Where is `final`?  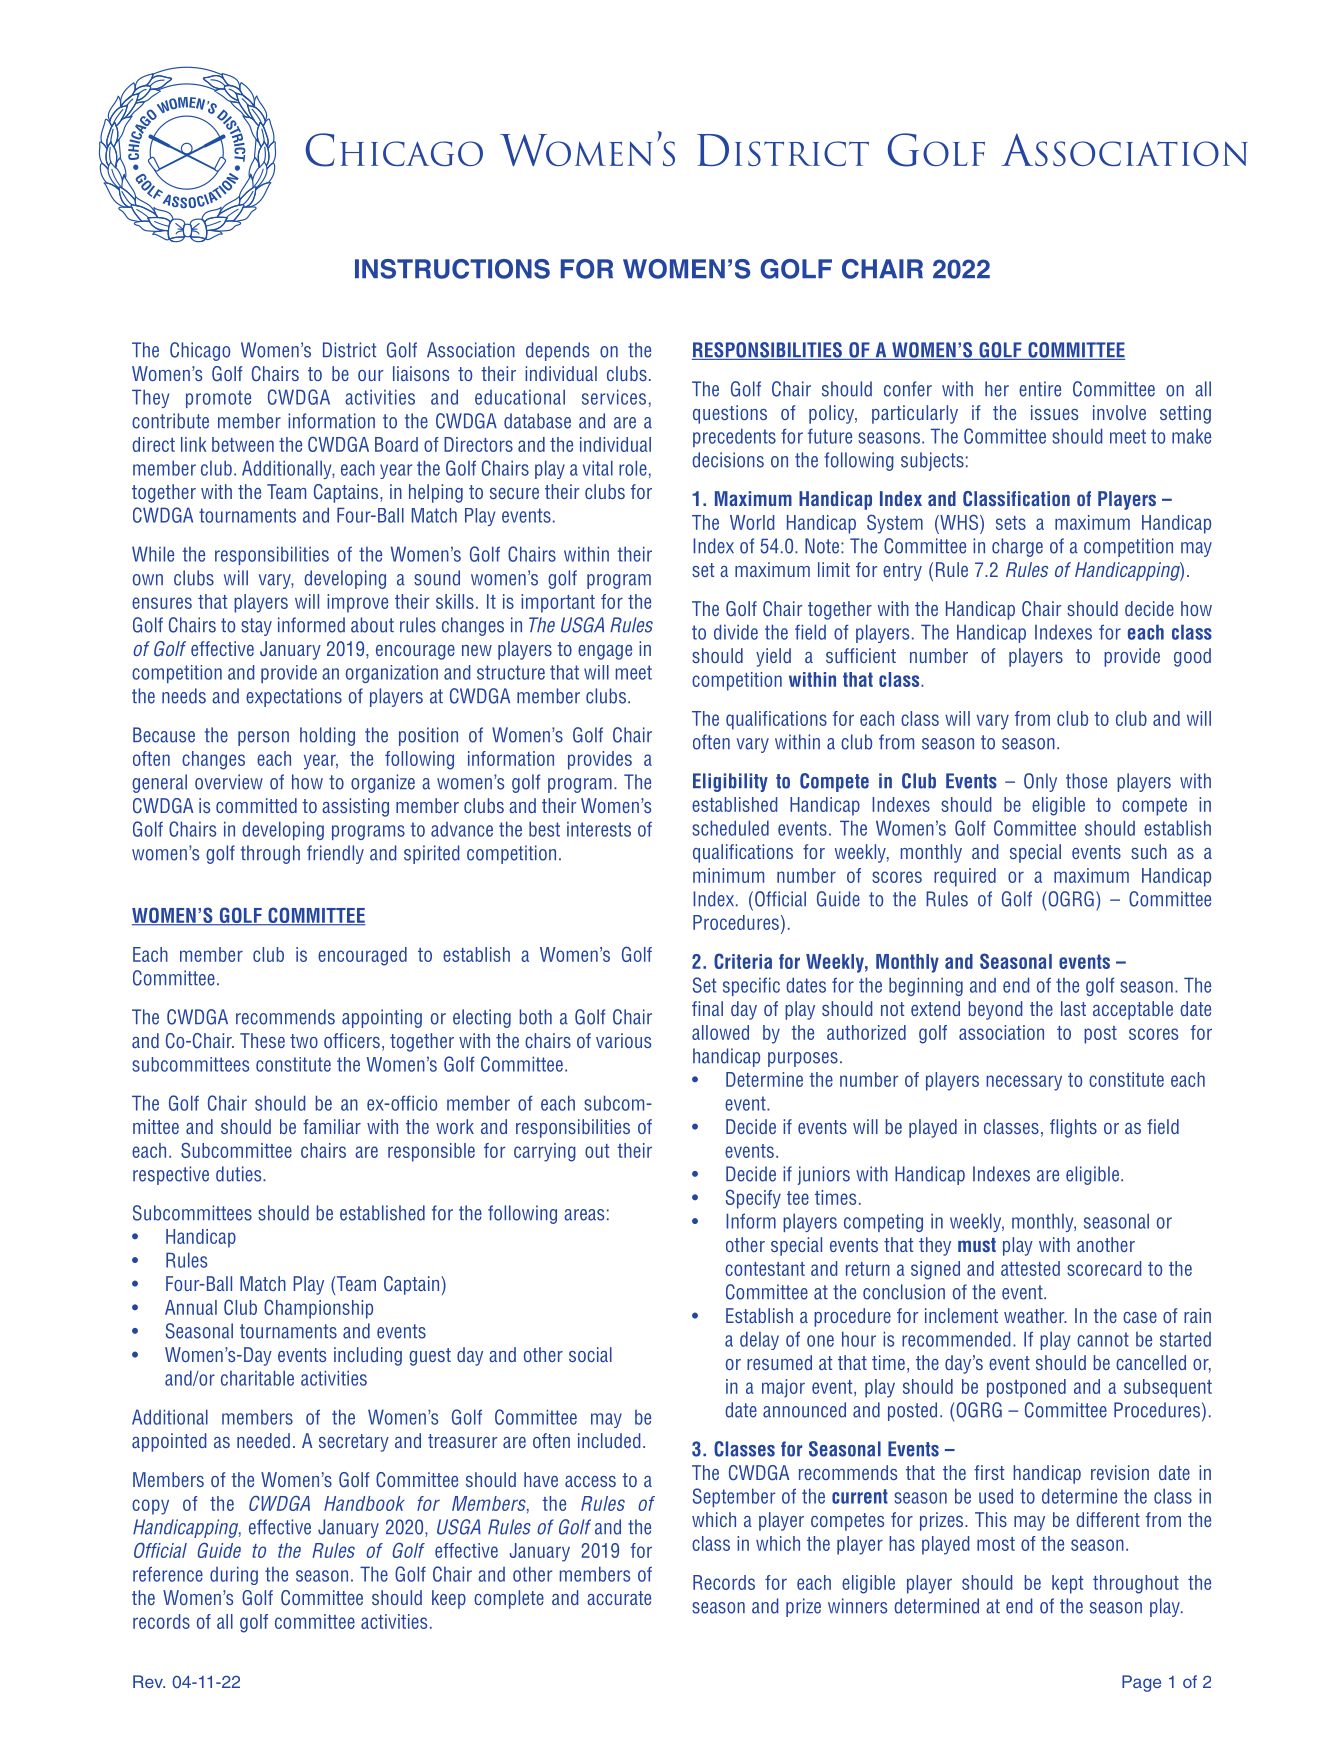
final is located at coordinates (707, 1008).
